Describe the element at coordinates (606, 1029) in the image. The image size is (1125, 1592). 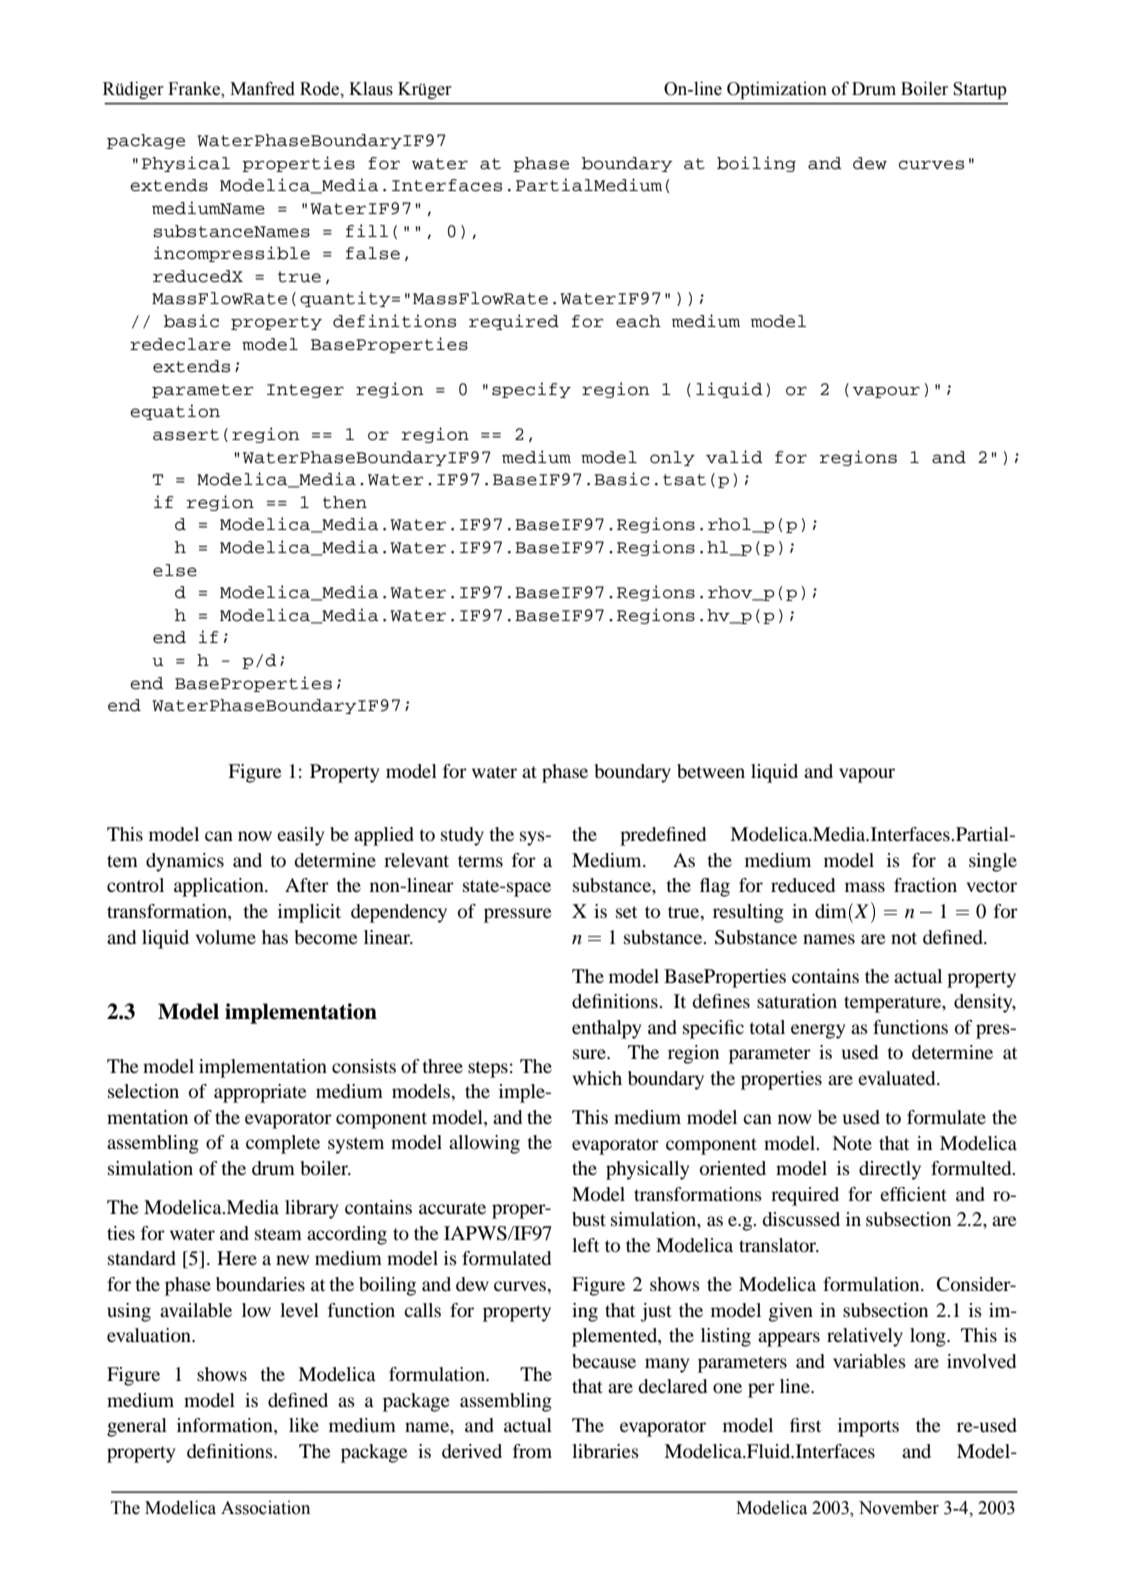
I see `enthalpy` at that location.
